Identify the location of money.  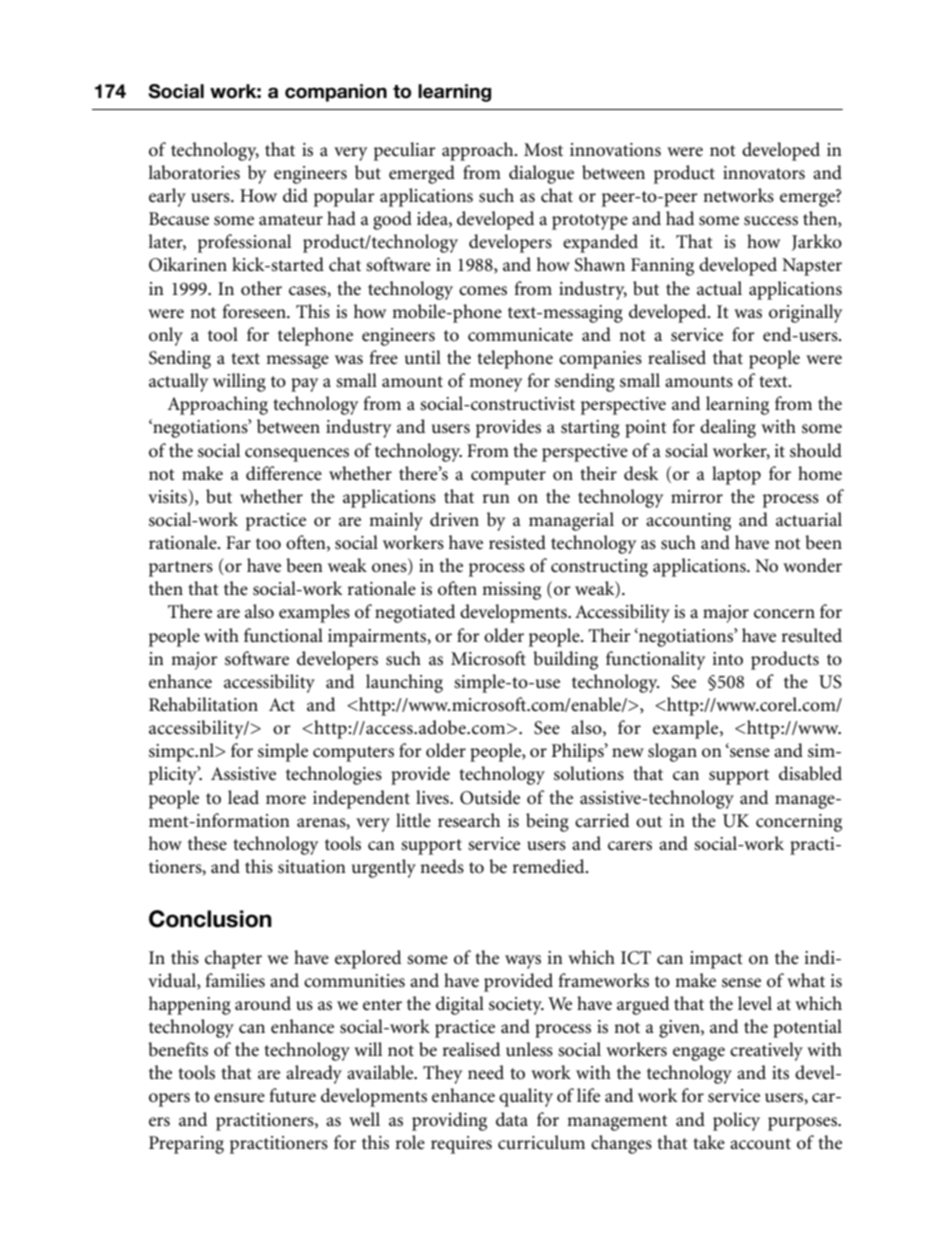
(495, 385).
